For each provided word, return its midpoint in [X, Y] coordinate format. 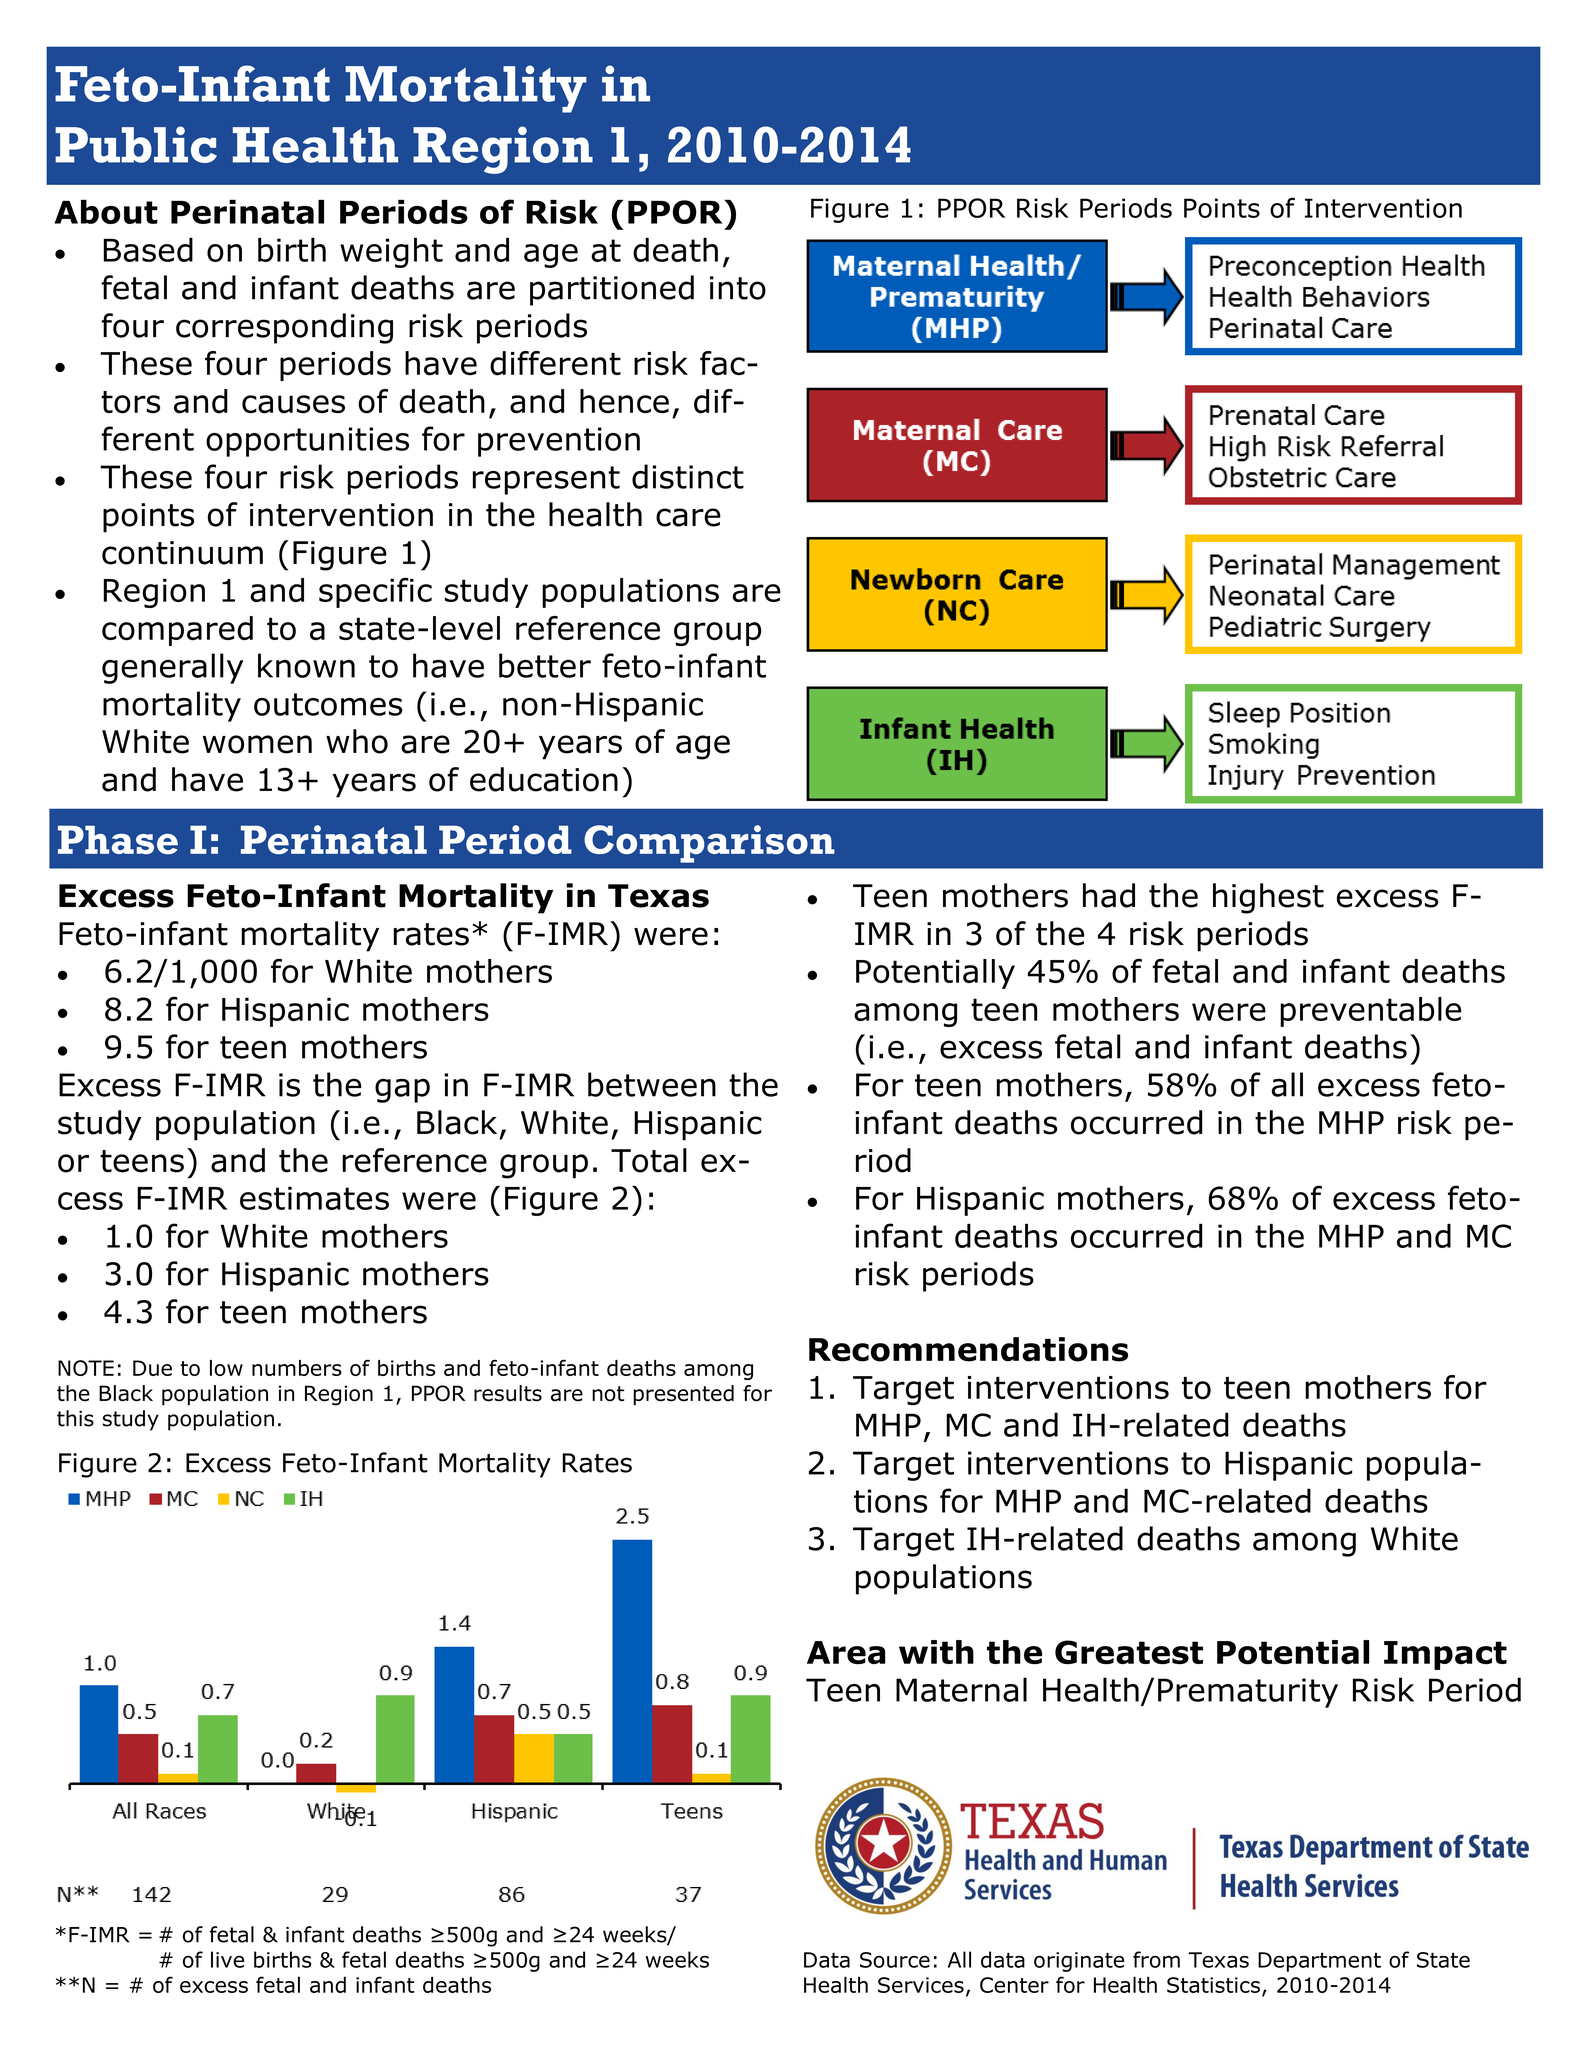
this [75, 1418]
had [1109, 895]
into [738, 288]
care [688, 517]
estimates [314, 1198]
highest [1268, 898]
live [227, 1959]
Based [148, 250]
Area [846, 1652]
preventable [1370, 1012]
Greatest [1129, 1652]
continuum [182, 553]
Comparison [709, 844]
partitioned [612, 290]
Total [649, 1160]
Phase [118, 839]
